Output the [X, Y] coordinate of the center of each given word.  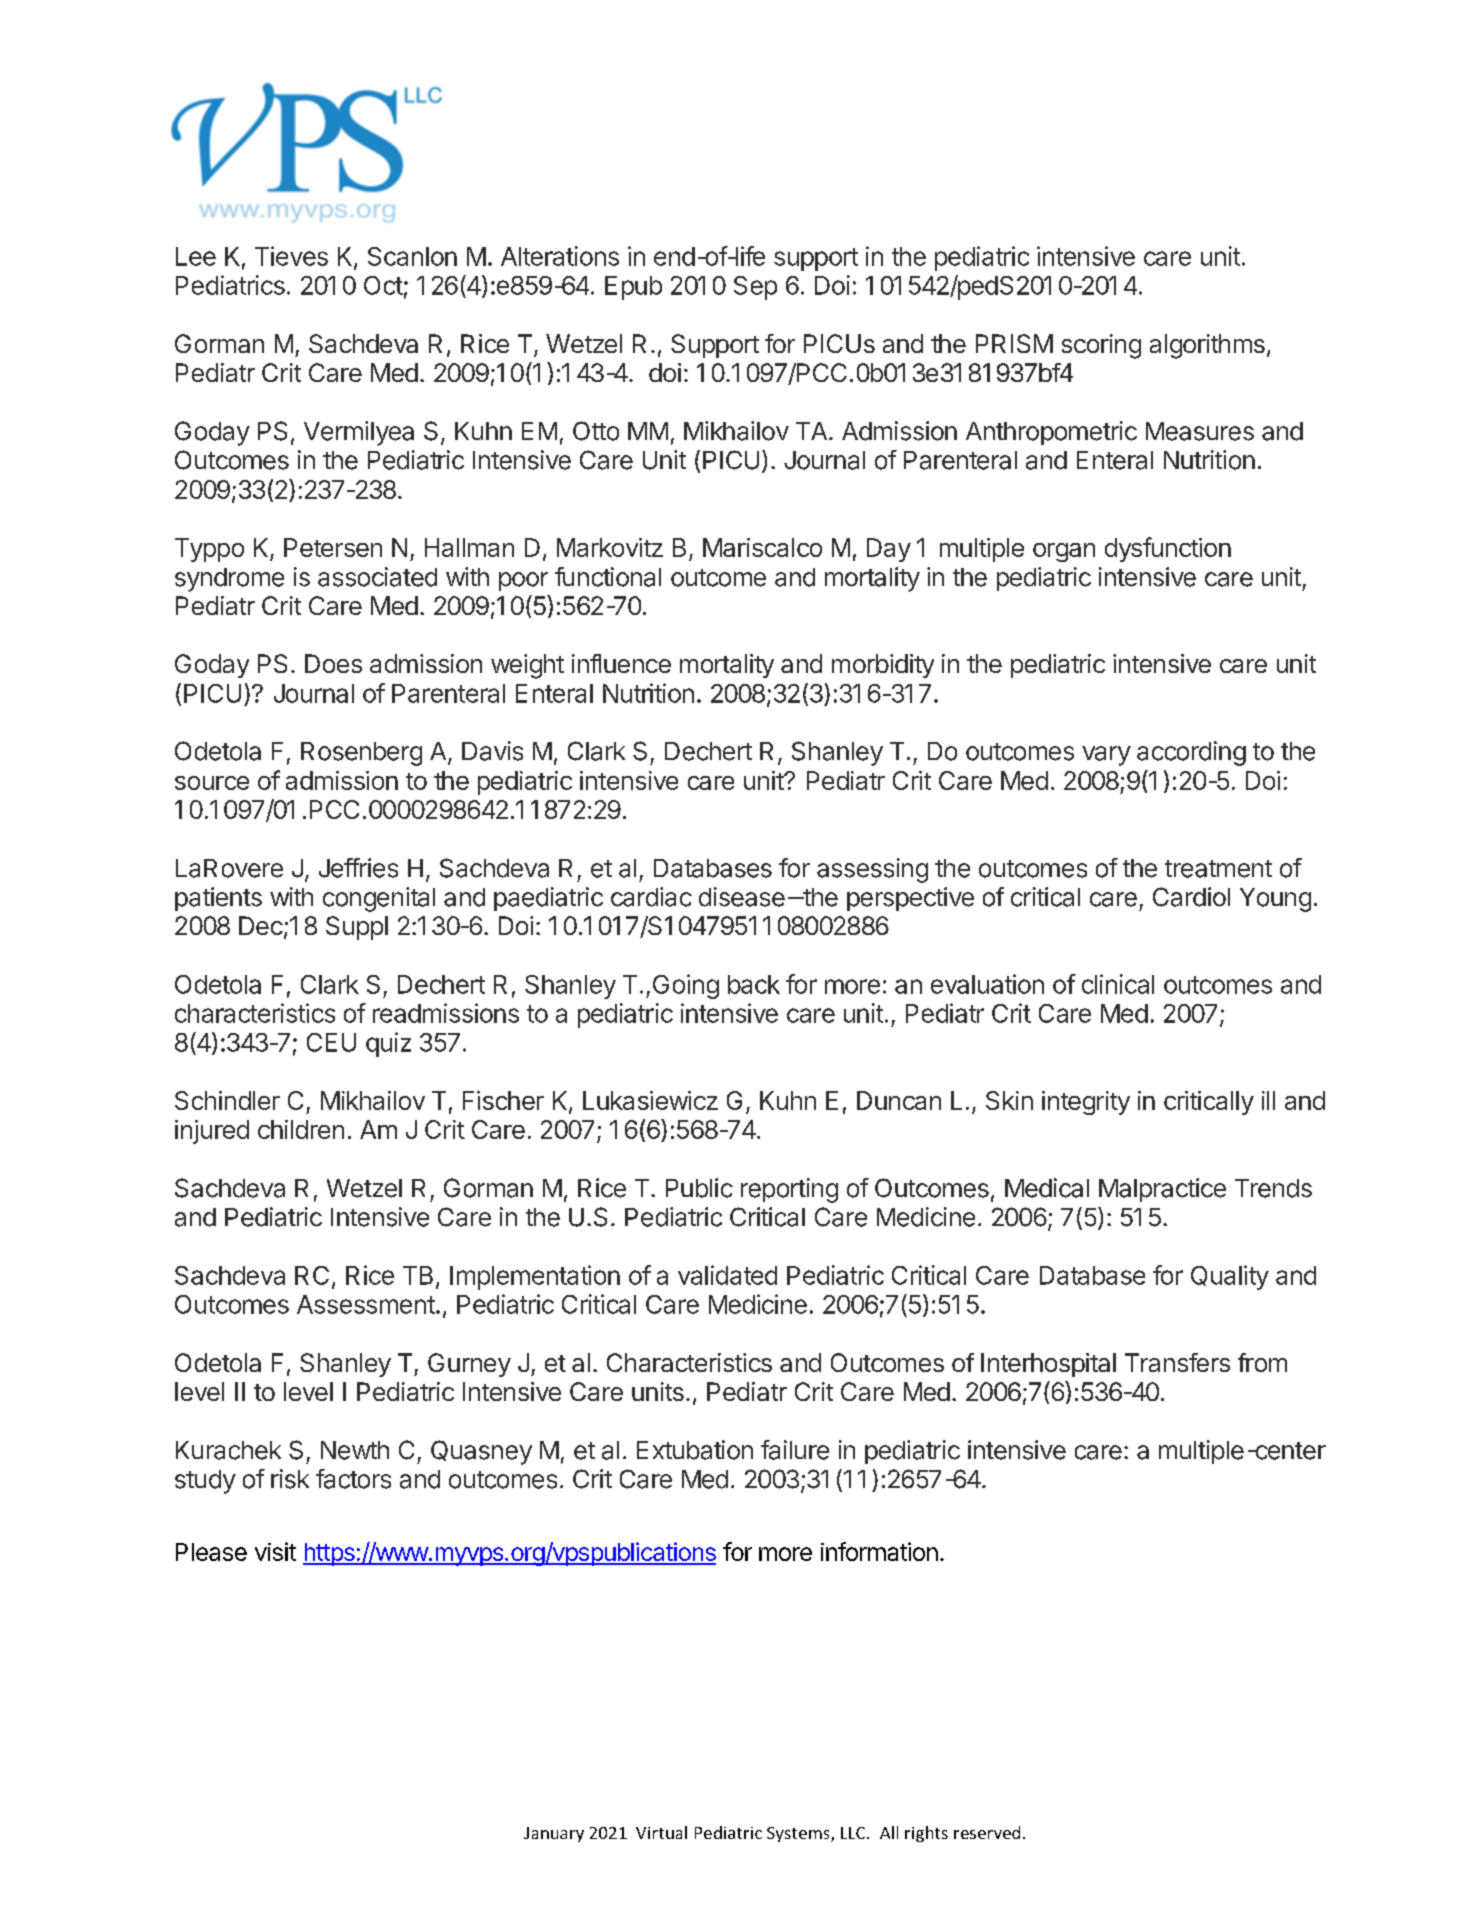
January [554, 1834]
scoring [1101, 346]
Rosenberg [361, 754]
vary [1106, 756]
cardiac [651, 897]
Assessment [366, 1304]
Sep [755, 288]
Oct [383, 285]
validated [727, 1275]
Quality [1230, 1277]
